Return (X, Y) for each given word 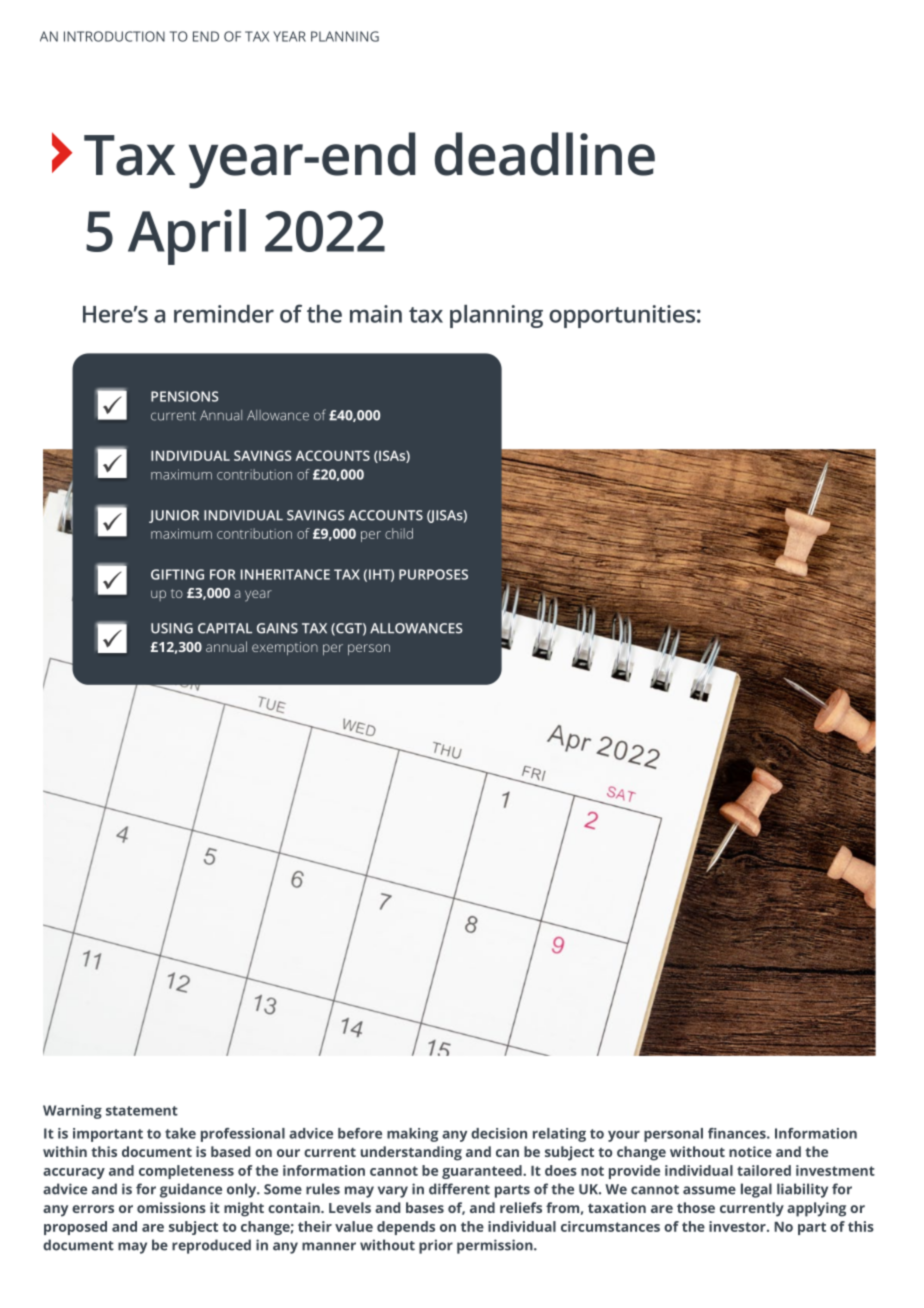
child (399, 533)
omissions (171, 1207)
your (624, 1136)
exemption (285, 648)
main (376, 314)
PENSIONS (184, 396)
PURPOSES (433, 574)
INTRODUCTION (114, 36)
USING (172, 628)
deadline (545, 154)
